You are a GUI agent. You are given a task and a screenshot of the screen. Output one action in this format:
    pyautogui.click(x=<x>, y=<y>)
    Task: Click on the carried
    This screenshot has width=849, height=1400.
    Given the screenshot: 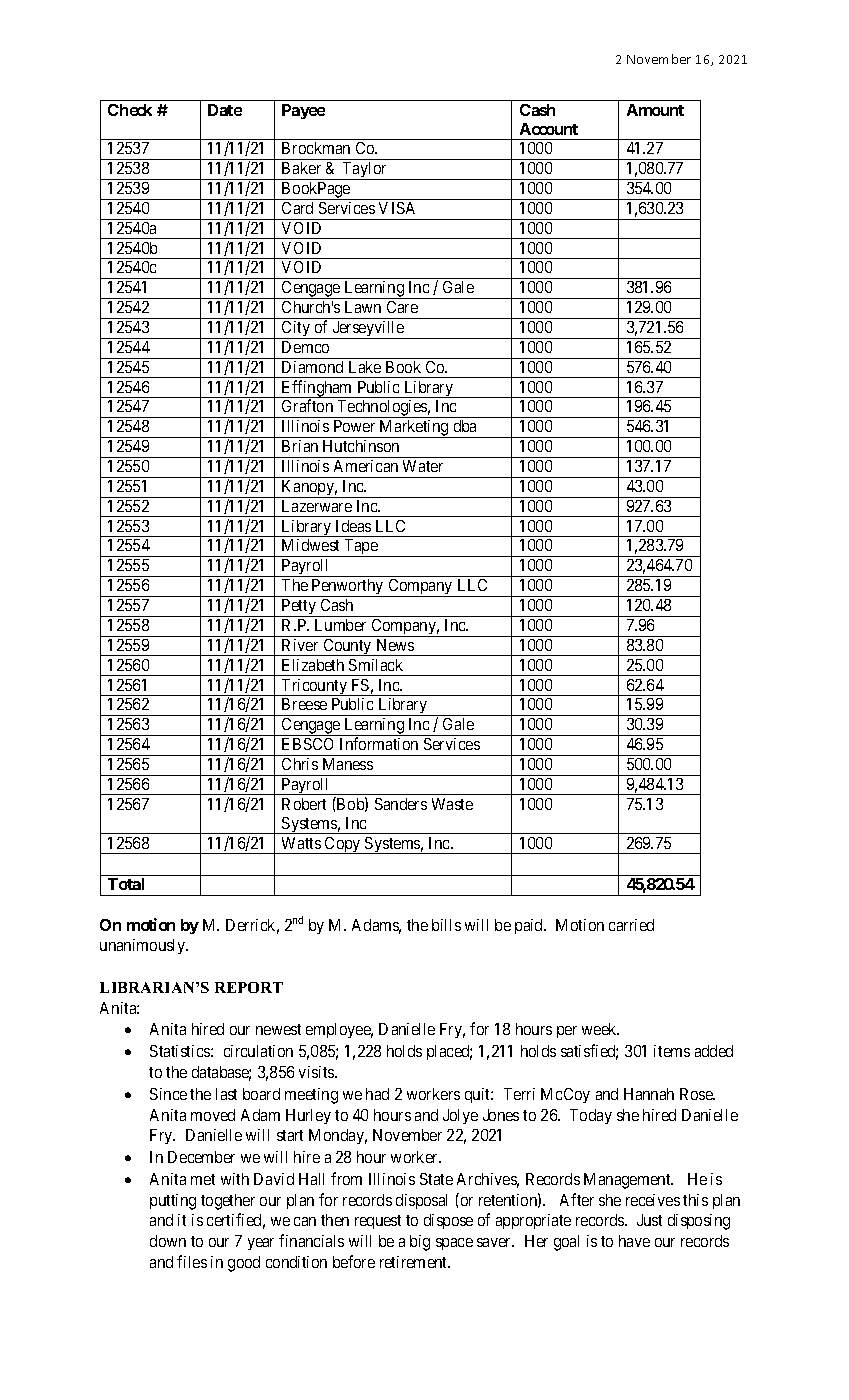 What is the action you would take?
    pyautogui.click(x=631, y=925)
